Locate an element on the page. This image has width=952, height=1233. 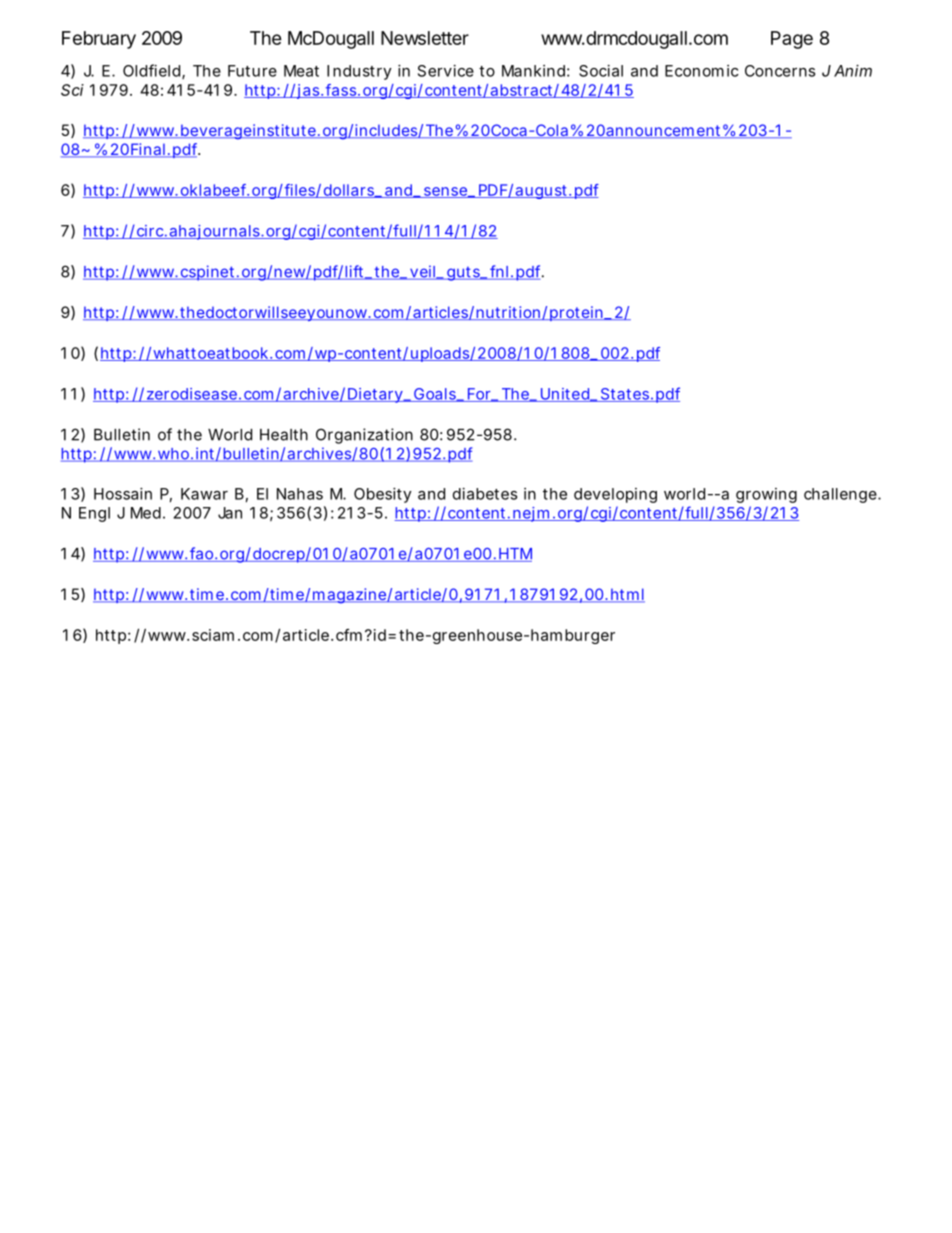
Page is located at coordinates (792, 40).
